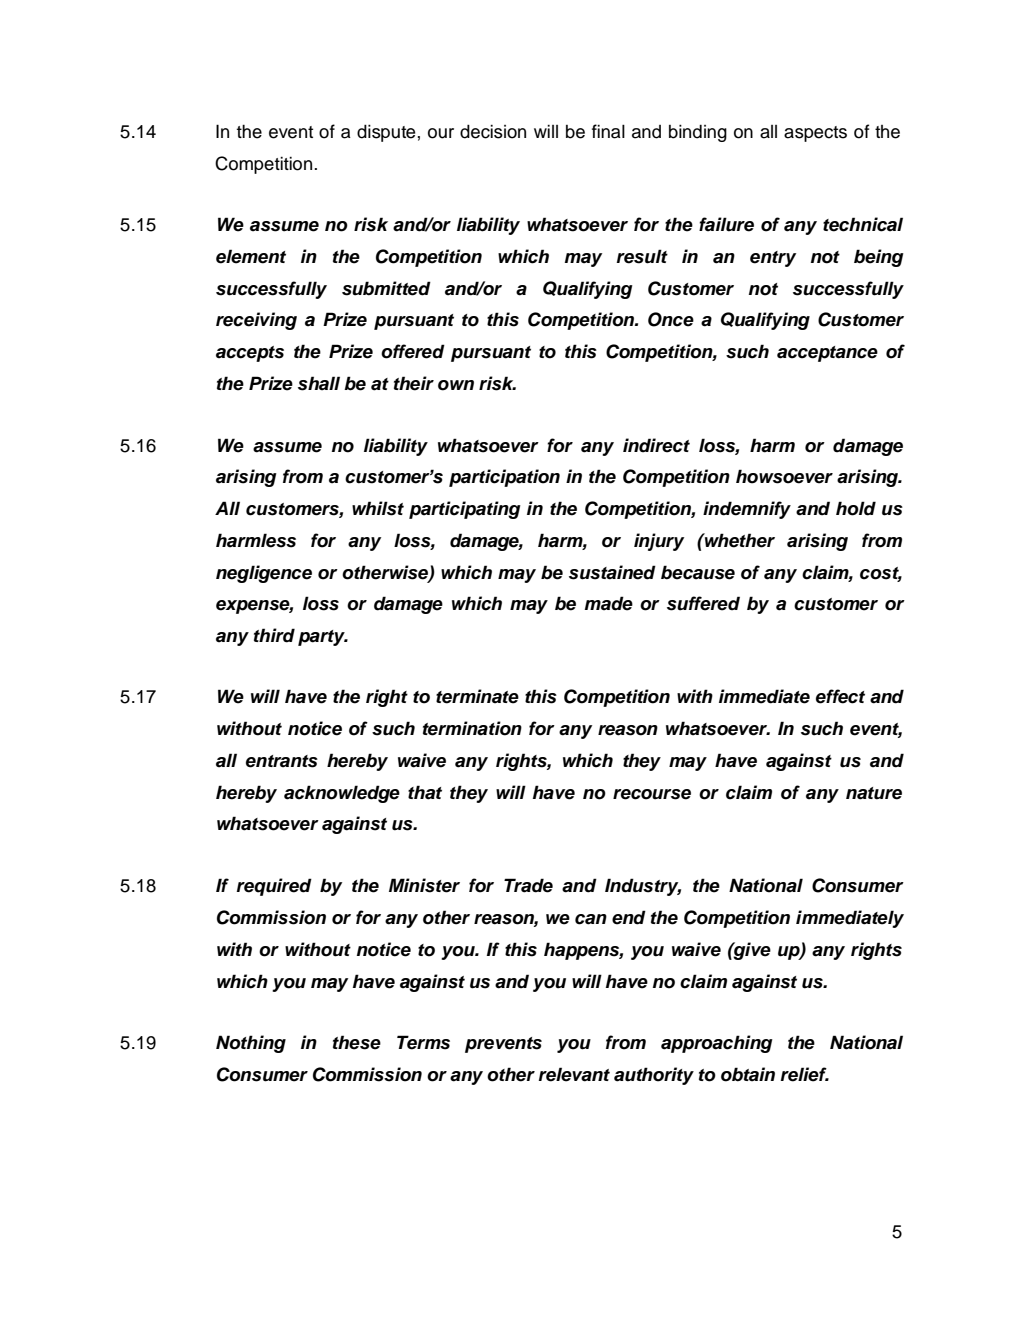 The width and height of the screenshot is (1022, 1323). Describe the element at coordinates (357, 1042) in the screenshot. I see `these` at that location.
